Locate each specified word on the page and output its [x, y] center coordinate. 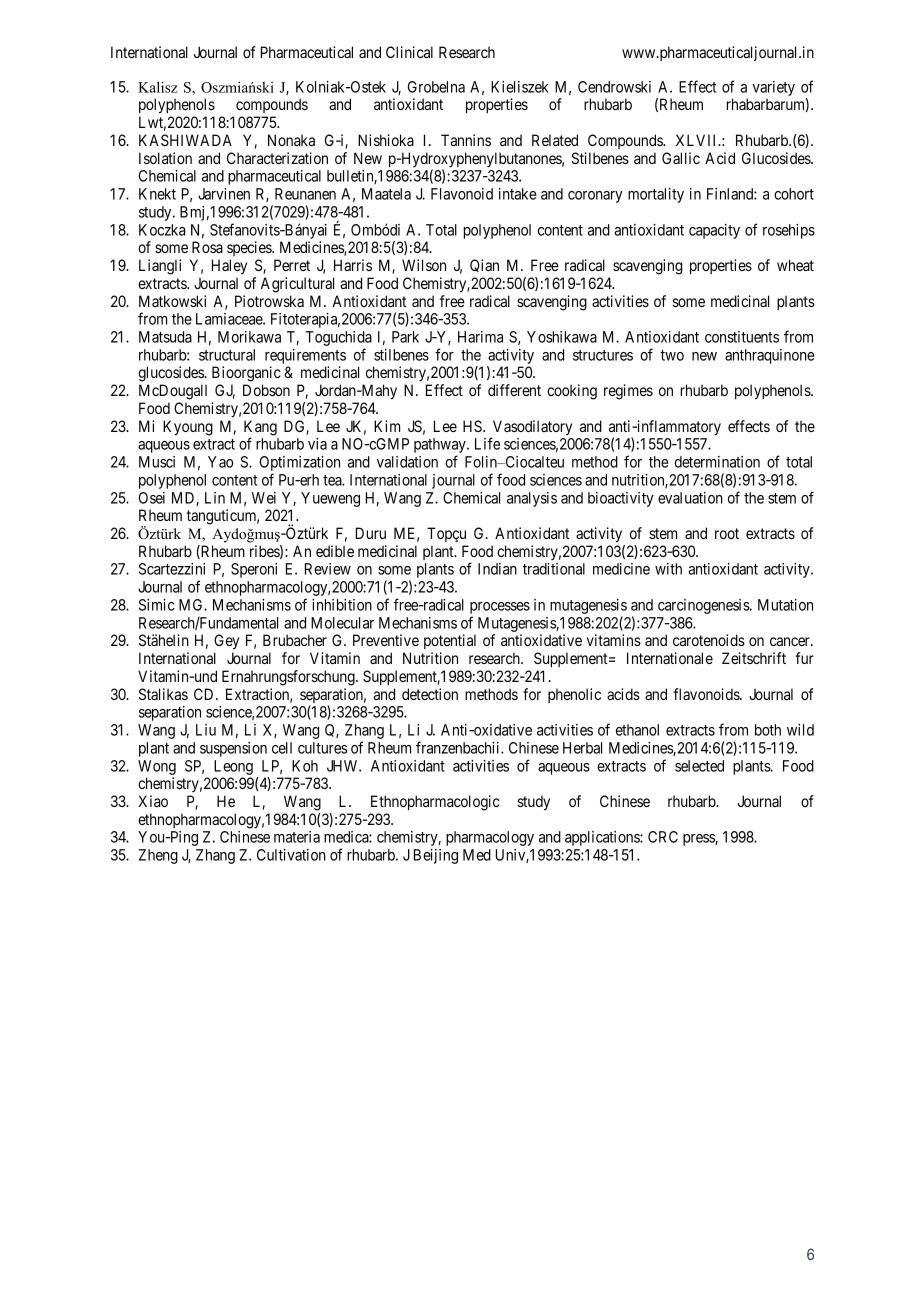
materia [297, 837]
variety [773, 88]
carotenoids [709, 640]
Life [487, 443]
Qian [484, 265]
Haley [229, 267]
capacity [714, 231]
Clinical [409, 52]
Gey [226, 642]
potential [450, 641]
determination [717, 462]
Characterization [277, 158]
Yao [220, 462]
